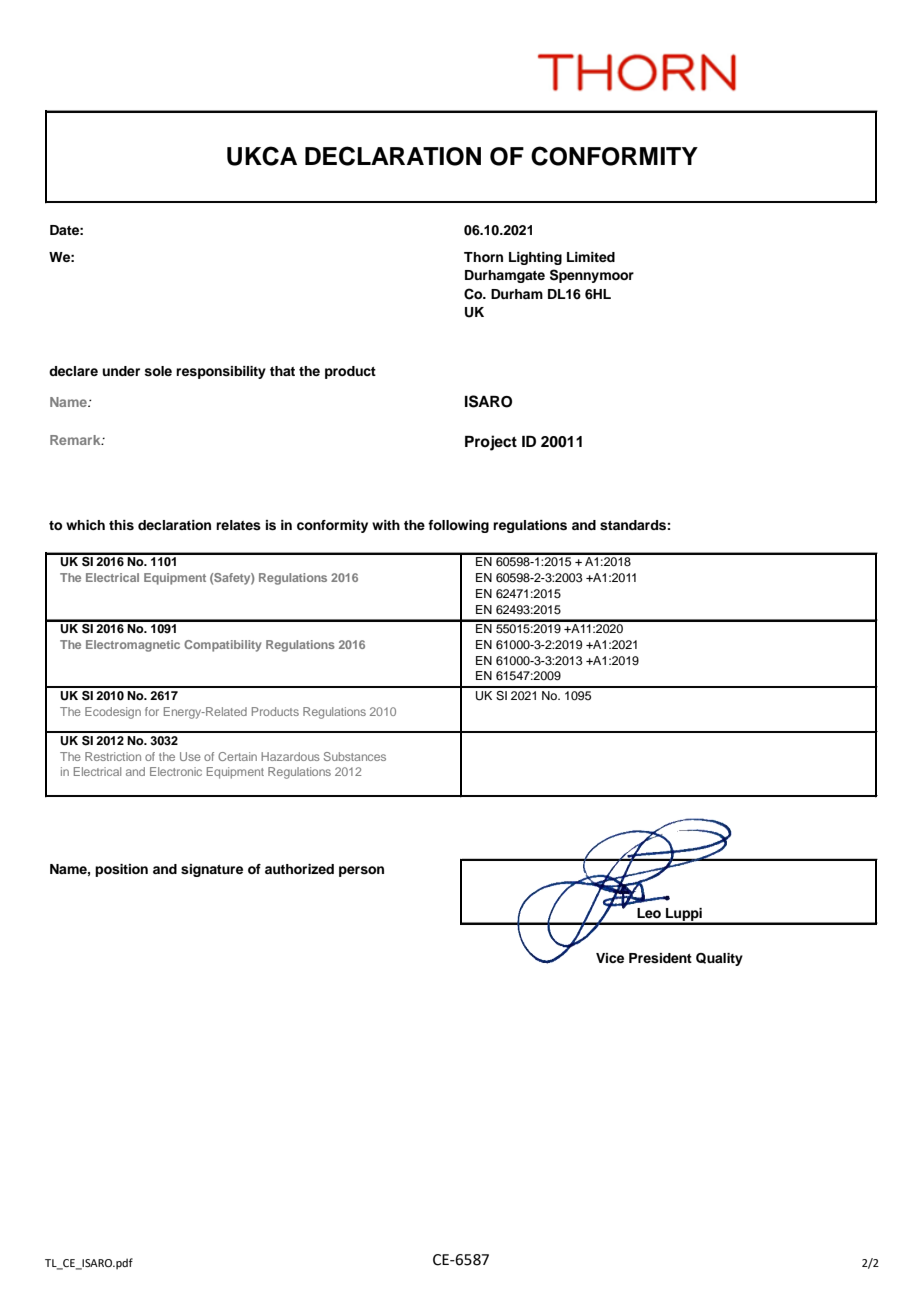 This page has height=1308, width=924. What do you see at coordinates (158, 371) in the page?
I see `sole` at bounding box center [158, 371].
